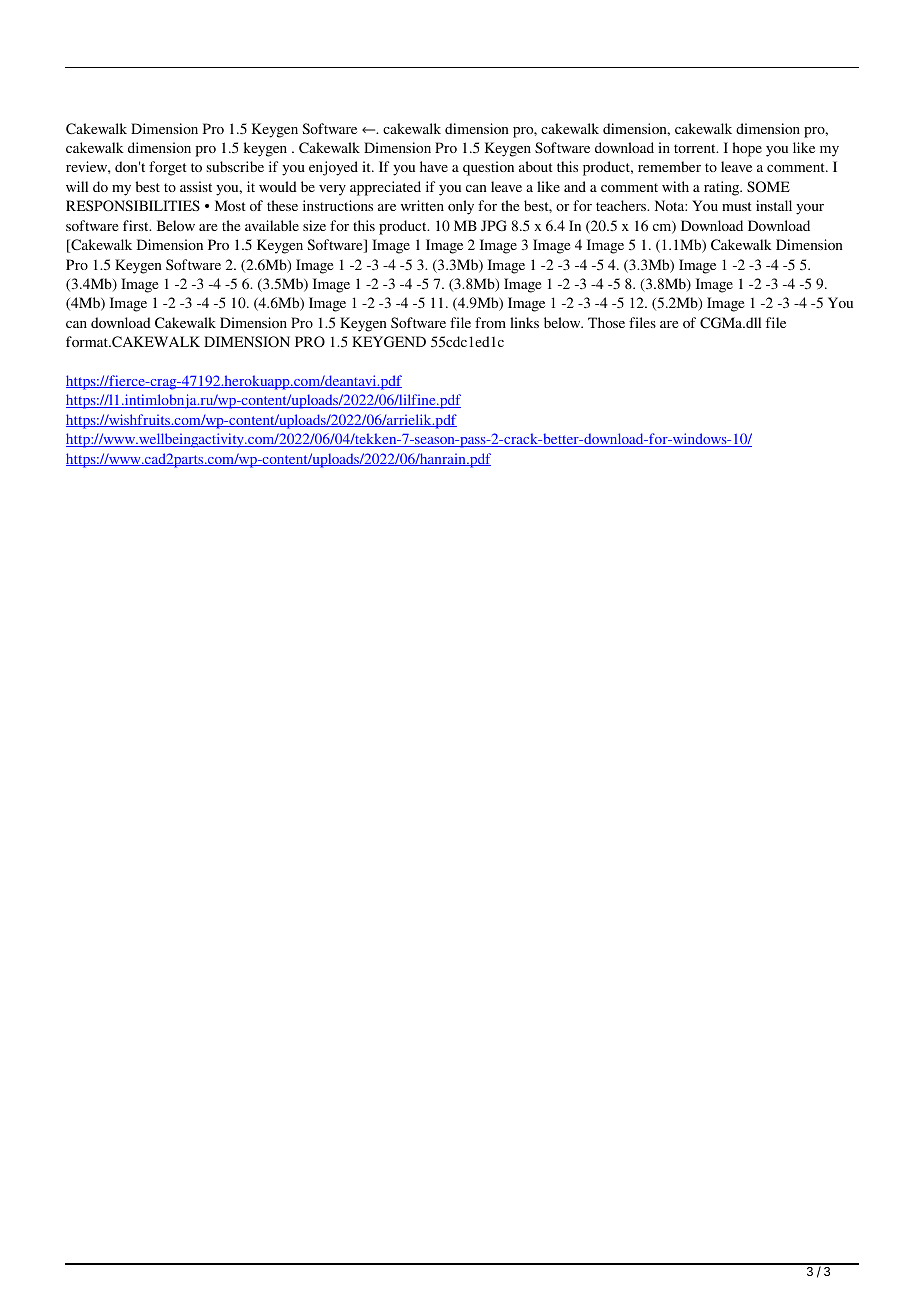 This document has width=924, height=1308. I want to click on JPG, so click(494, 225).
